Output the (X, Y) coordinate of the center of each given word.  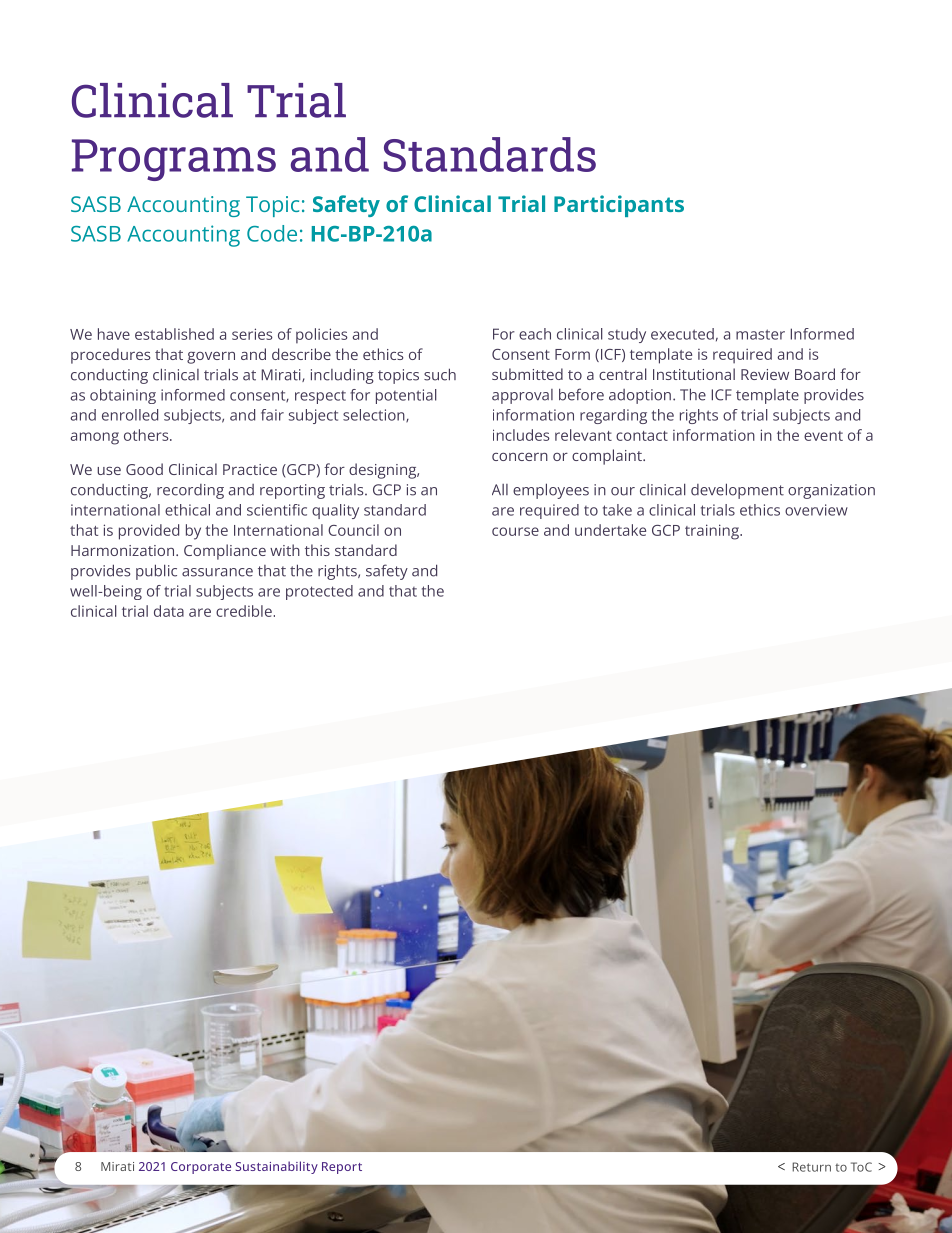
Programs (174, 160)
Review (765, 374)
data (169, 611)
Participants (619, 206)
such (440, 374)
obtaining (123, 396)
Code (272, 233)
